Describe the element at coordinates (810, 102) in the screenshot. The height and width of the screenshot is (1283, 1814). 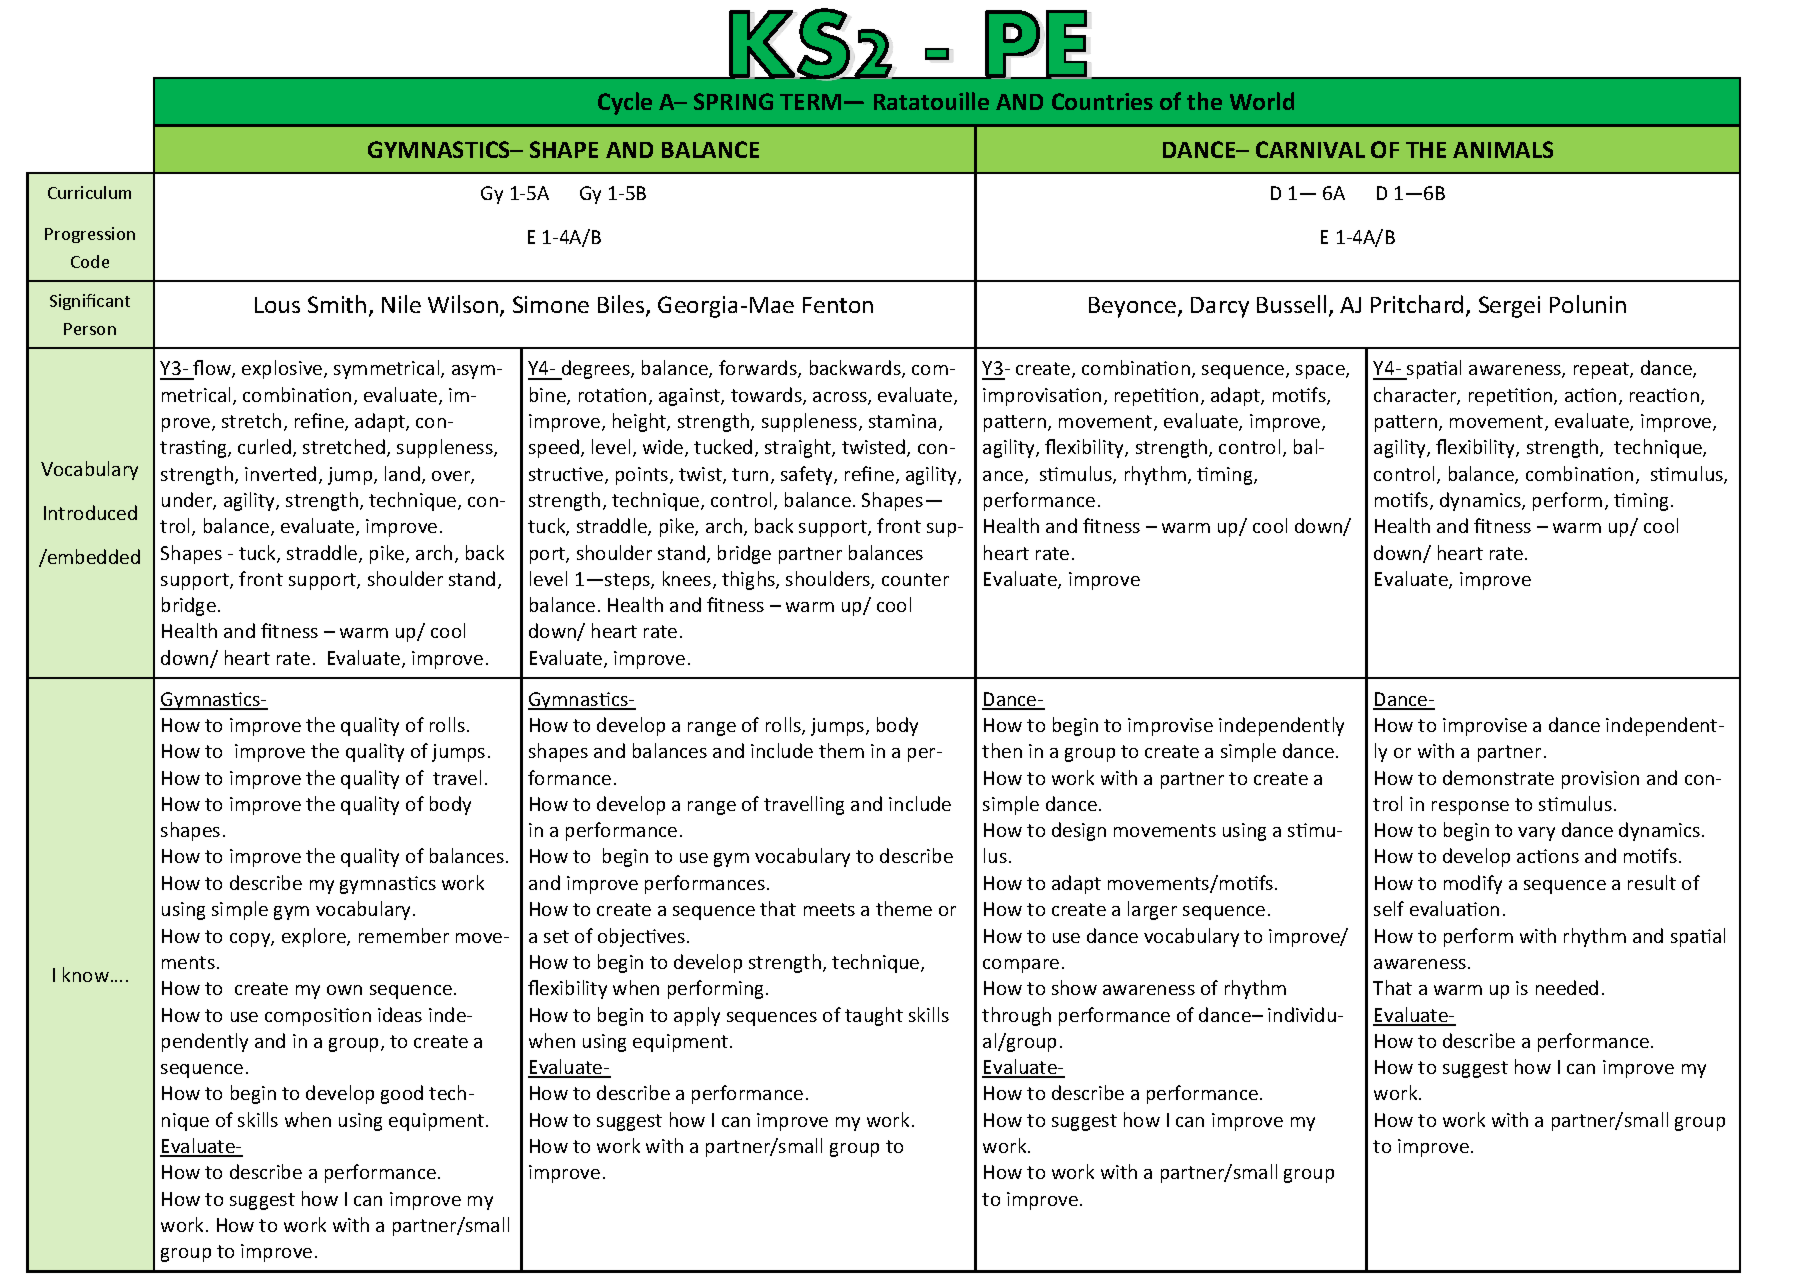
I see `TERM` at that location.
